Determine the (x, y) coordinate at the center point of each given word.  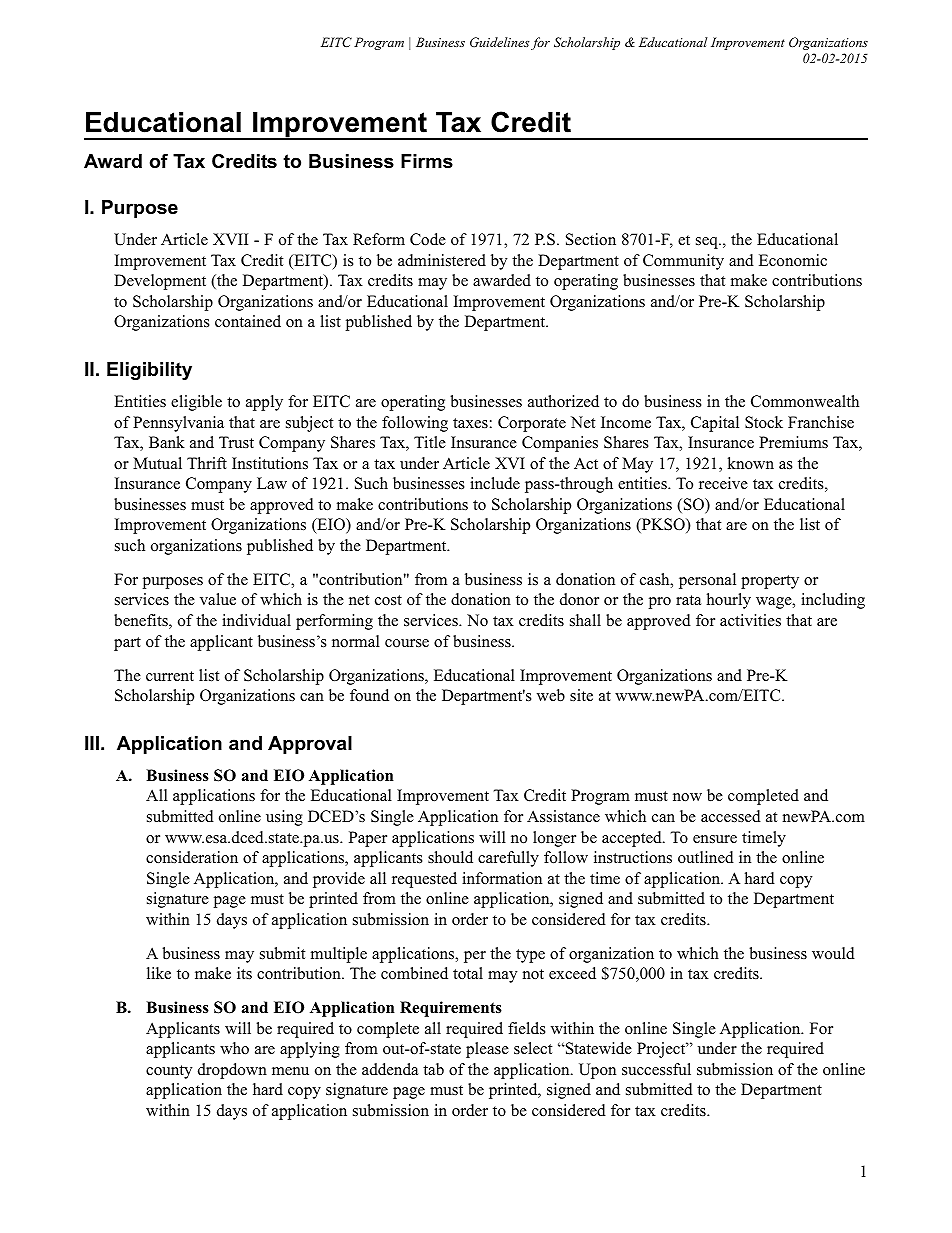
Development (160, 282)
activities (750, 620)
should (450, 857)
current (170, 676)
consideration (192, 857)
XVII (230, 239)
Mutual (157, 463)
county (169, 1072)
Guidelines (499, 42)
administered (442, 260)
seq (708, 243)
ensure (715, 839)
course (407, 643)
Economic (793, 260)
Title (430, 442)
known (750, 463)
